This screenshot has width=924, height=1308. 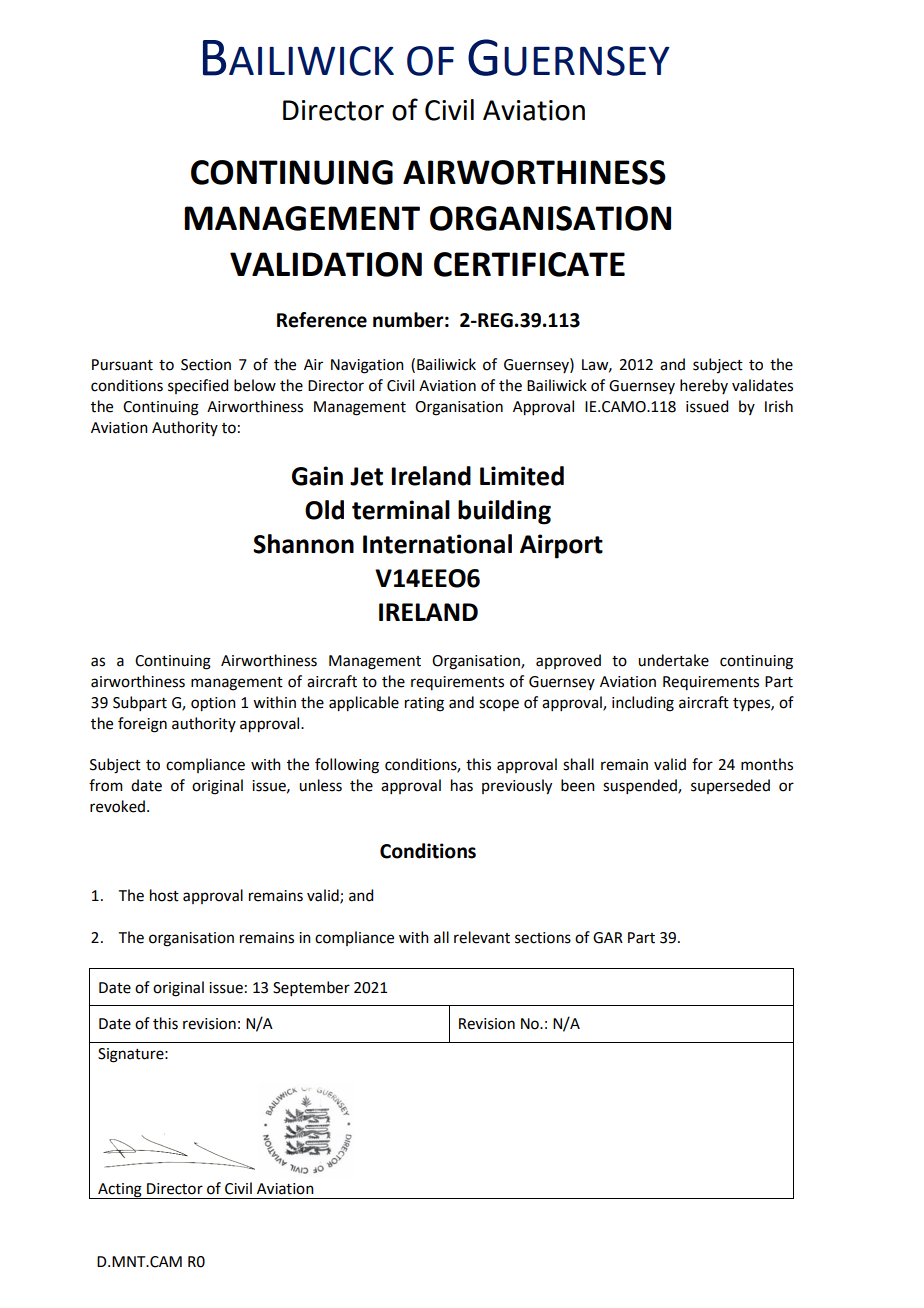 I want to click on Pursuant, so click(x=122, y=365).
